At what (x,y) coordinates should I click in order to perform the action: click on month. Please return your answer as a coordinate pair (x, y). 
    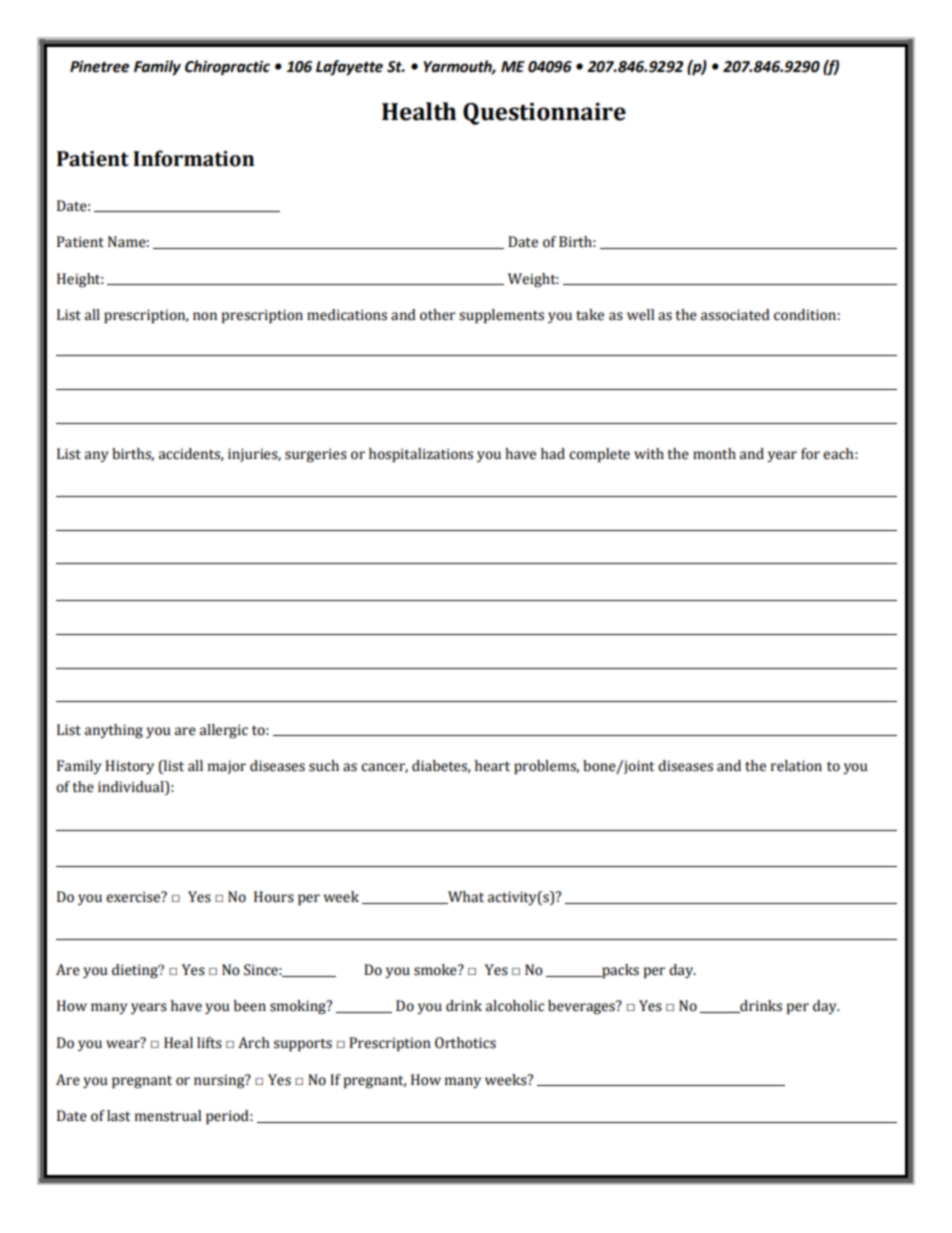
    Looking at the image, I should click on (714, 454).
